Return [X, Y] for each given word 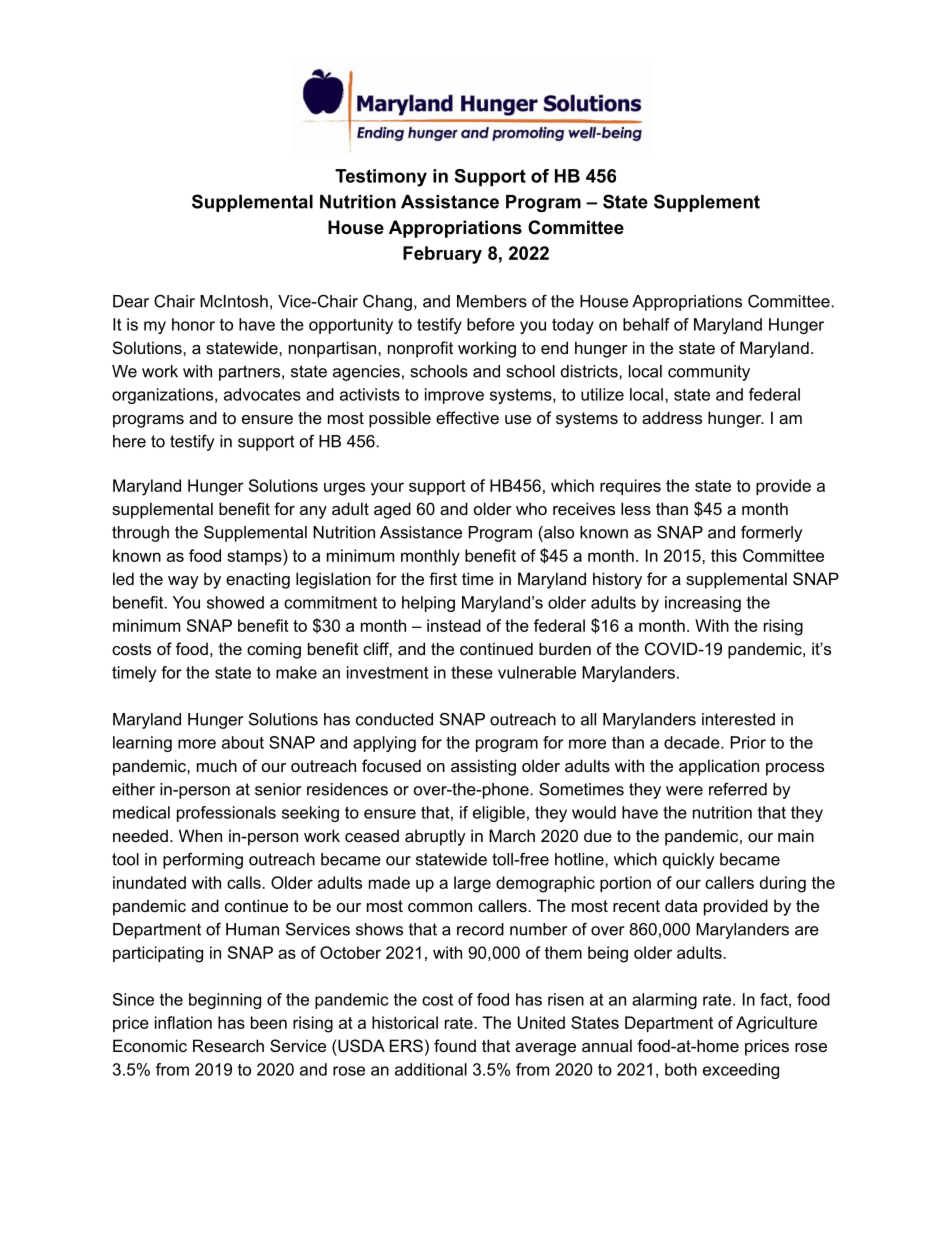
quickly [688, 861]
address [672, 417]
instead [454, 625]
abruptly [435, 837]
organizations [164, 396]
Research [228, 1045]
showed [235, 602]
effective [467, 417]
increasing [703, 604]
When [200, 835]
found [455, 1045]
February [442, 255]
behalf [646, 324]
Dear [131, 301]
